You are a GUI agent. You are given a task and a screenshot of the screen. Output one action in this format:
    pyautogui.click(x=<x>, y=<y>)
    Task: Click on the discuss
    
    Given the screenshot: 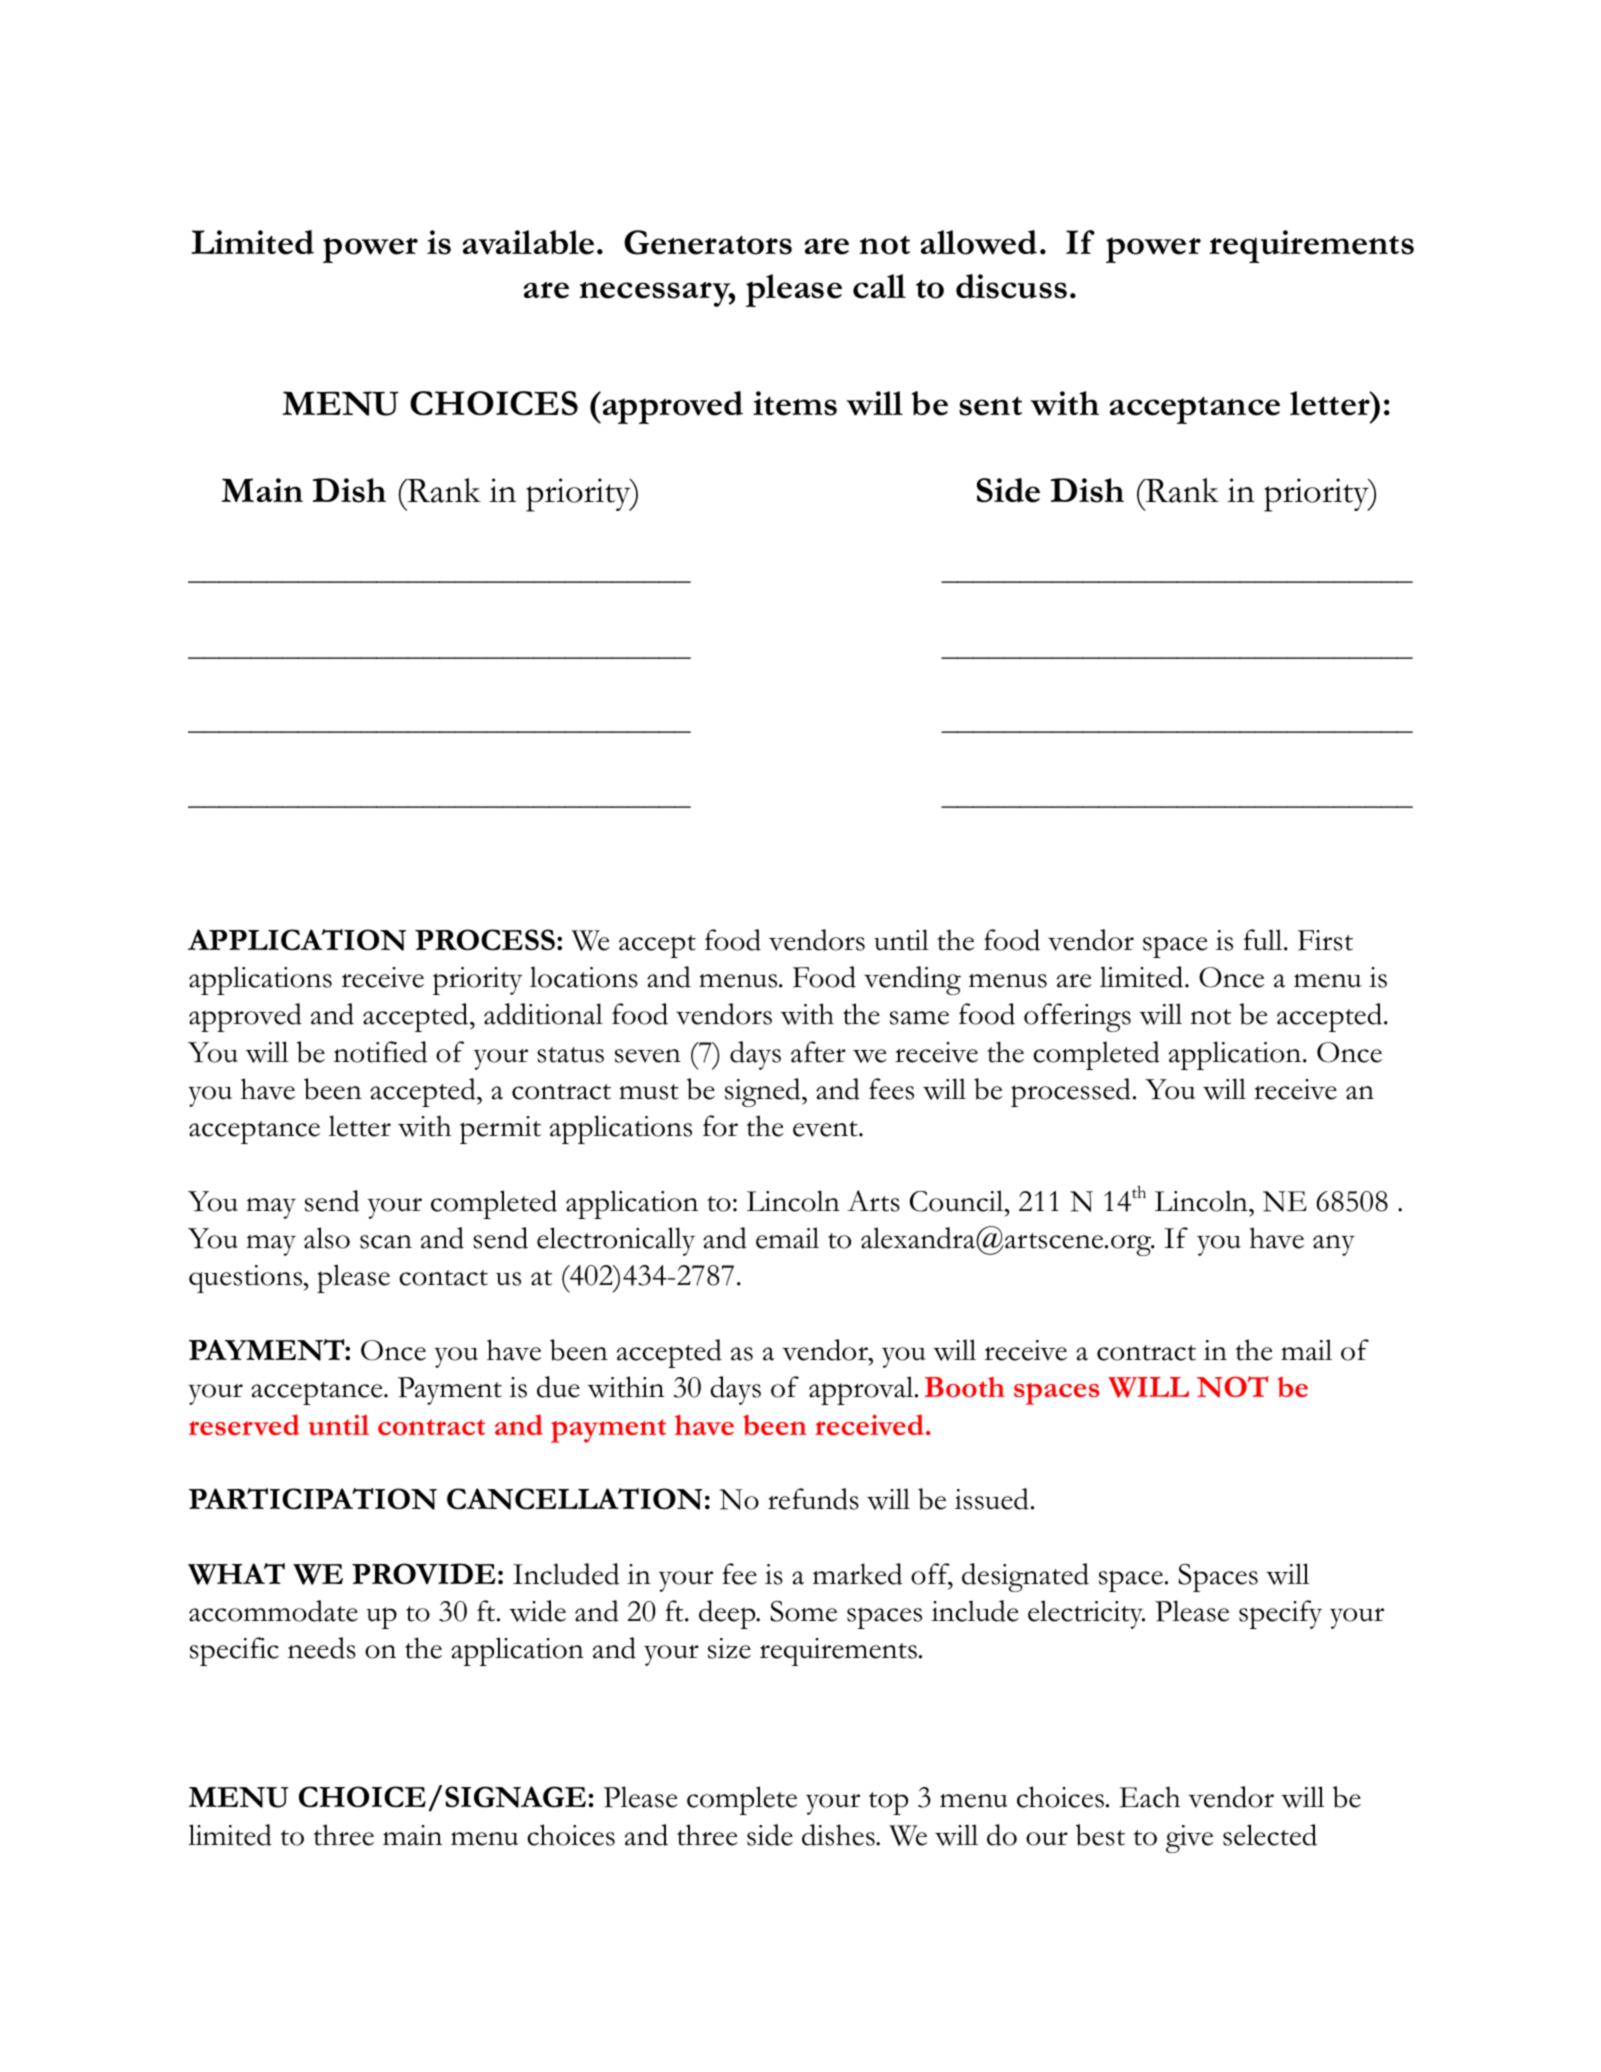 What is the action you would take?
    pyautogui.click(x=1011, y=286)
